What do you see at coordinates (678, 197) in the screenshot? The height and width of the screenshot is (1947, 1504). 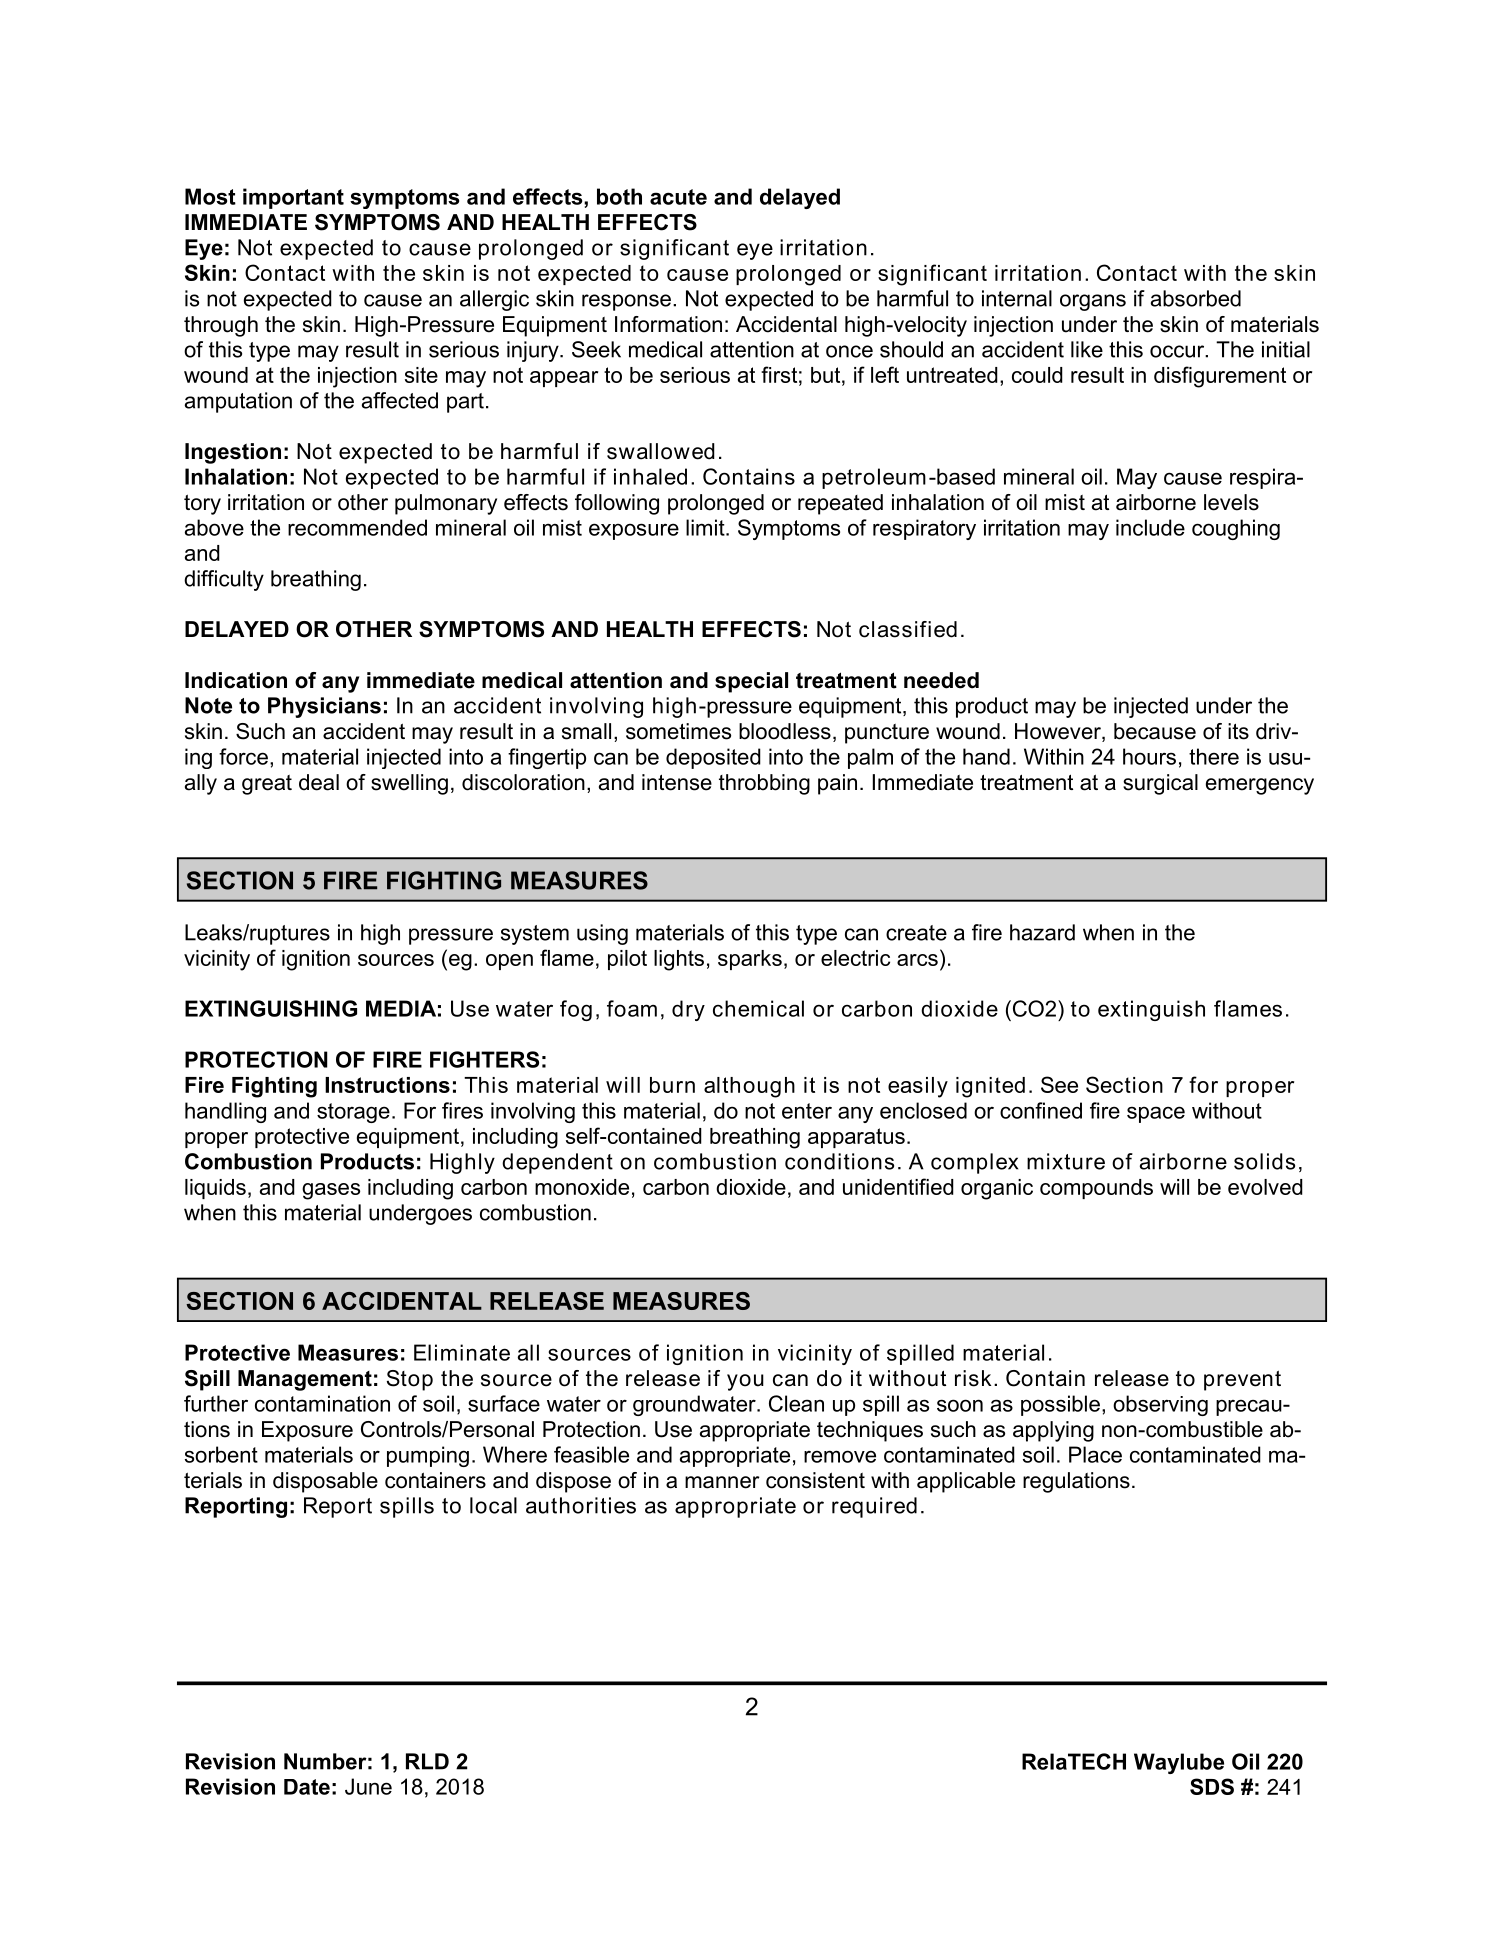 I see `acute` at bounding box center [678, 197].
